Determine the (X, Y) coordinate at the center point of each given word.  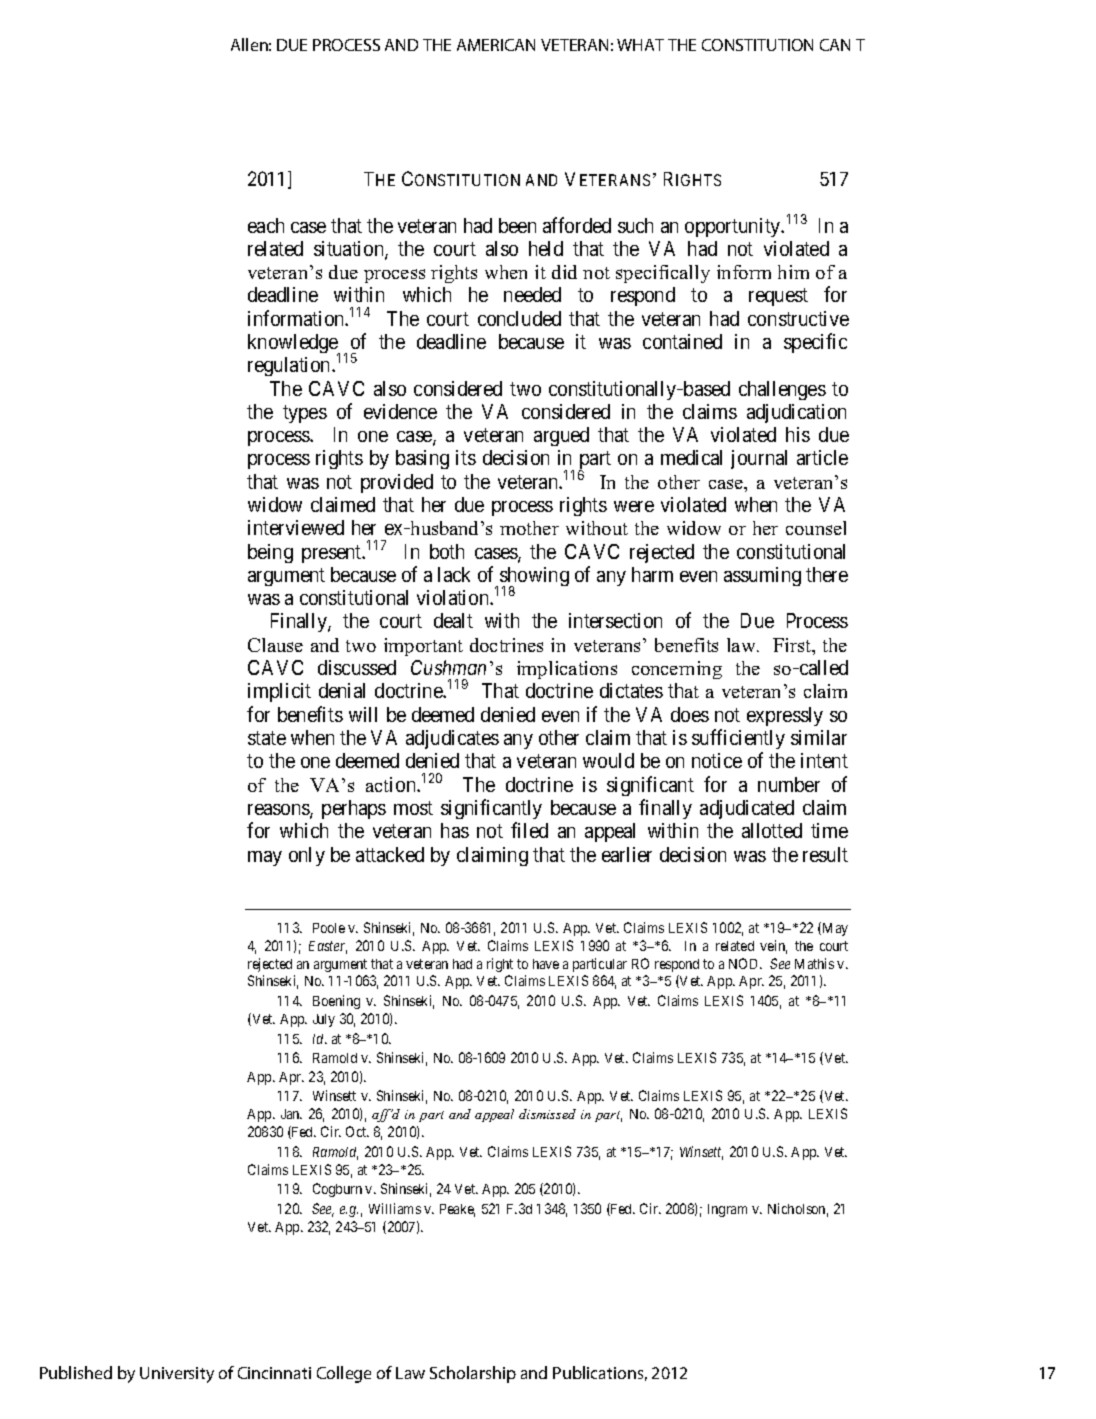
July (324, 1020)
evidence (400, 411)
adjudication (796, 413)
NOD (745, 963)
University (177, 1375)
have (546, 964)
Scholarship (473, 1374)
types (305, 414)
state (267, 738)
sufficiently (738, 739)
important (423, 647)
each (266, 225)
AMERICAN (496, 45)
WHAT (640, 45)
